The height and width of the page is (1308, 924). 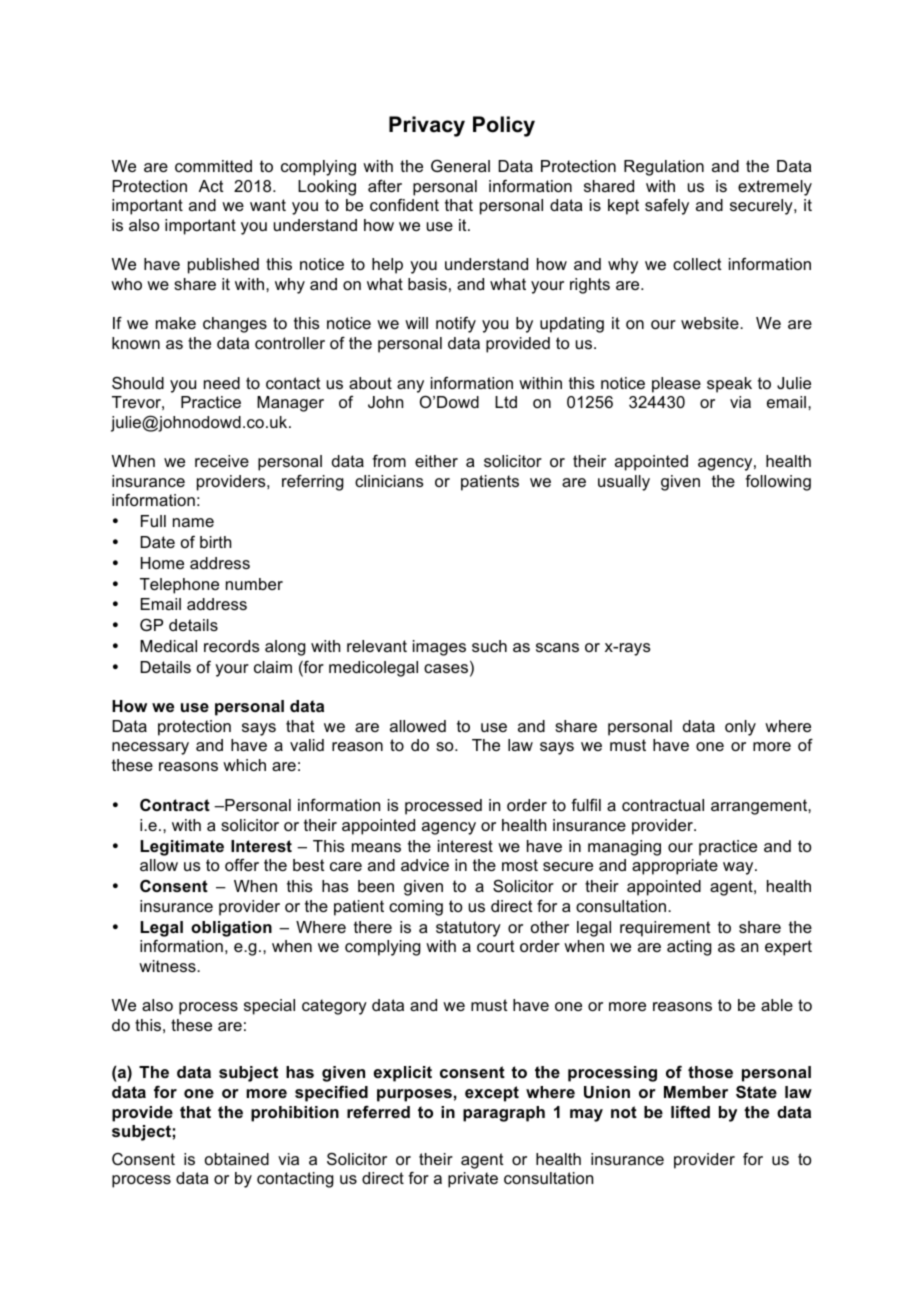 What do you see at coordinates (460, 166) in the page?
I see `General` at bounding box center [460, 166].
